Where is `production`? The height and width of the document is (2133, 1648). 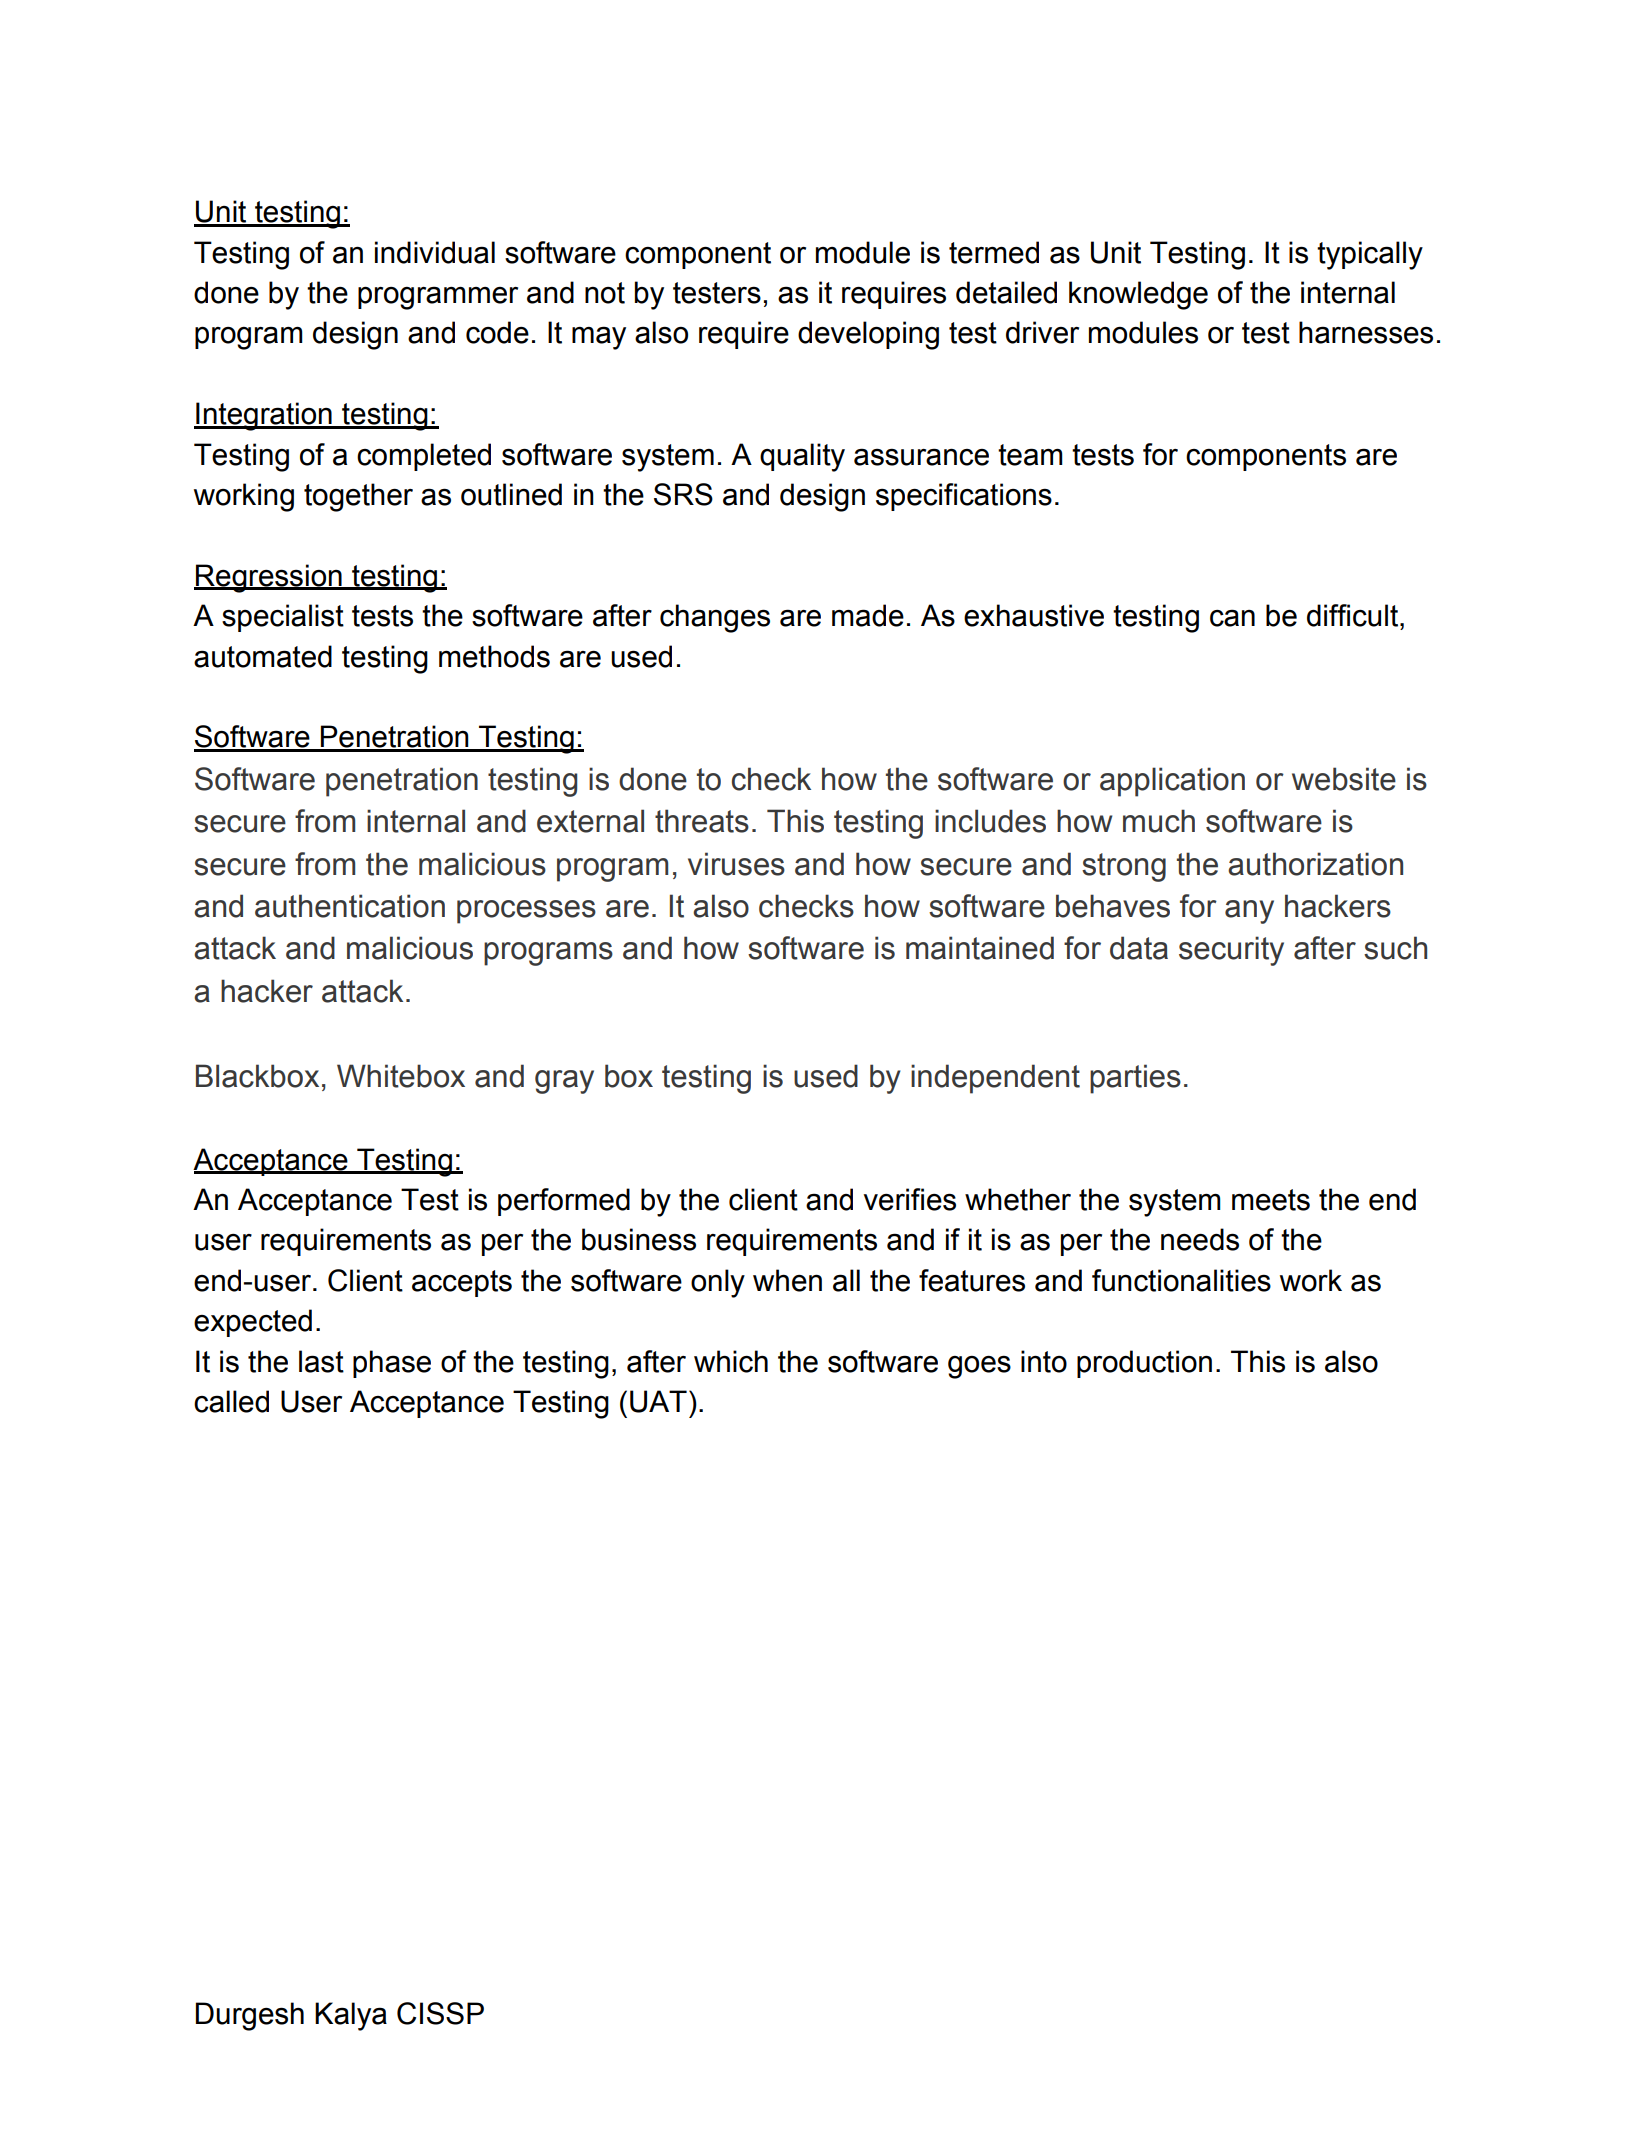 production is located at coordinates (1144, 1364).
